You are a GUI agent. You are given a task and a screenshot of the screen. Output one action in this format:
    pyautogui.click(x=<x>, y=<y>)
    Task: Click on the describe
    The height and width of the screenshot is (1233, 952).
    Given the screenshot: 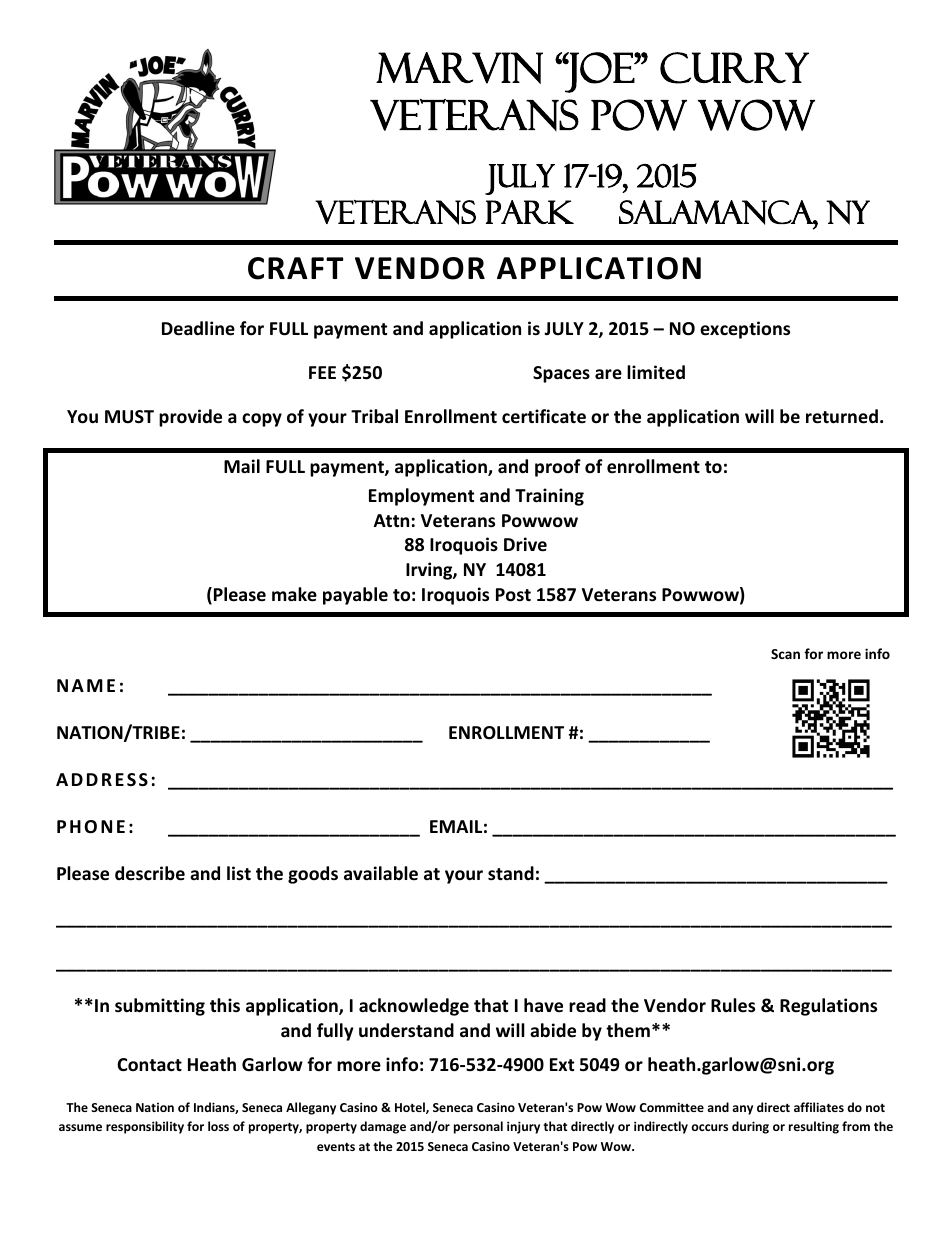 What is the action you would take?
    pyautogui.click(x=150, y=873)
